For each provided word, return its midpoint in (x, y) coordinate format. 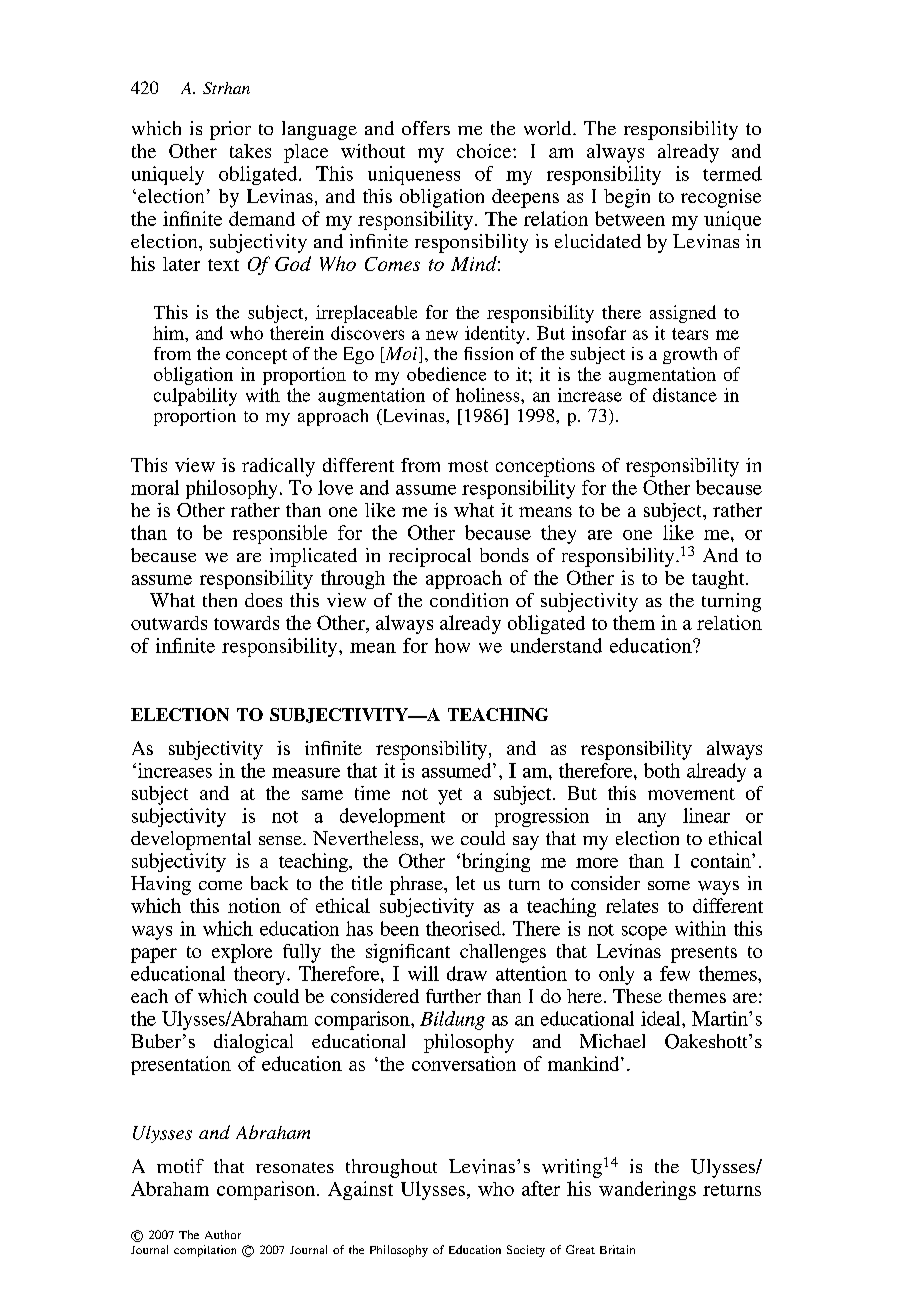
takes (250, 151)
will (423, 973)
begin (627, 198)
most (468, 466)
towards (246, 623)
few (675, 973)
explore (242, 953)
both (662, 770)
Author (223, 1234)
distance (685, 395)
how (452, 645)
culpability (195, 397)
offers (426, 128)
